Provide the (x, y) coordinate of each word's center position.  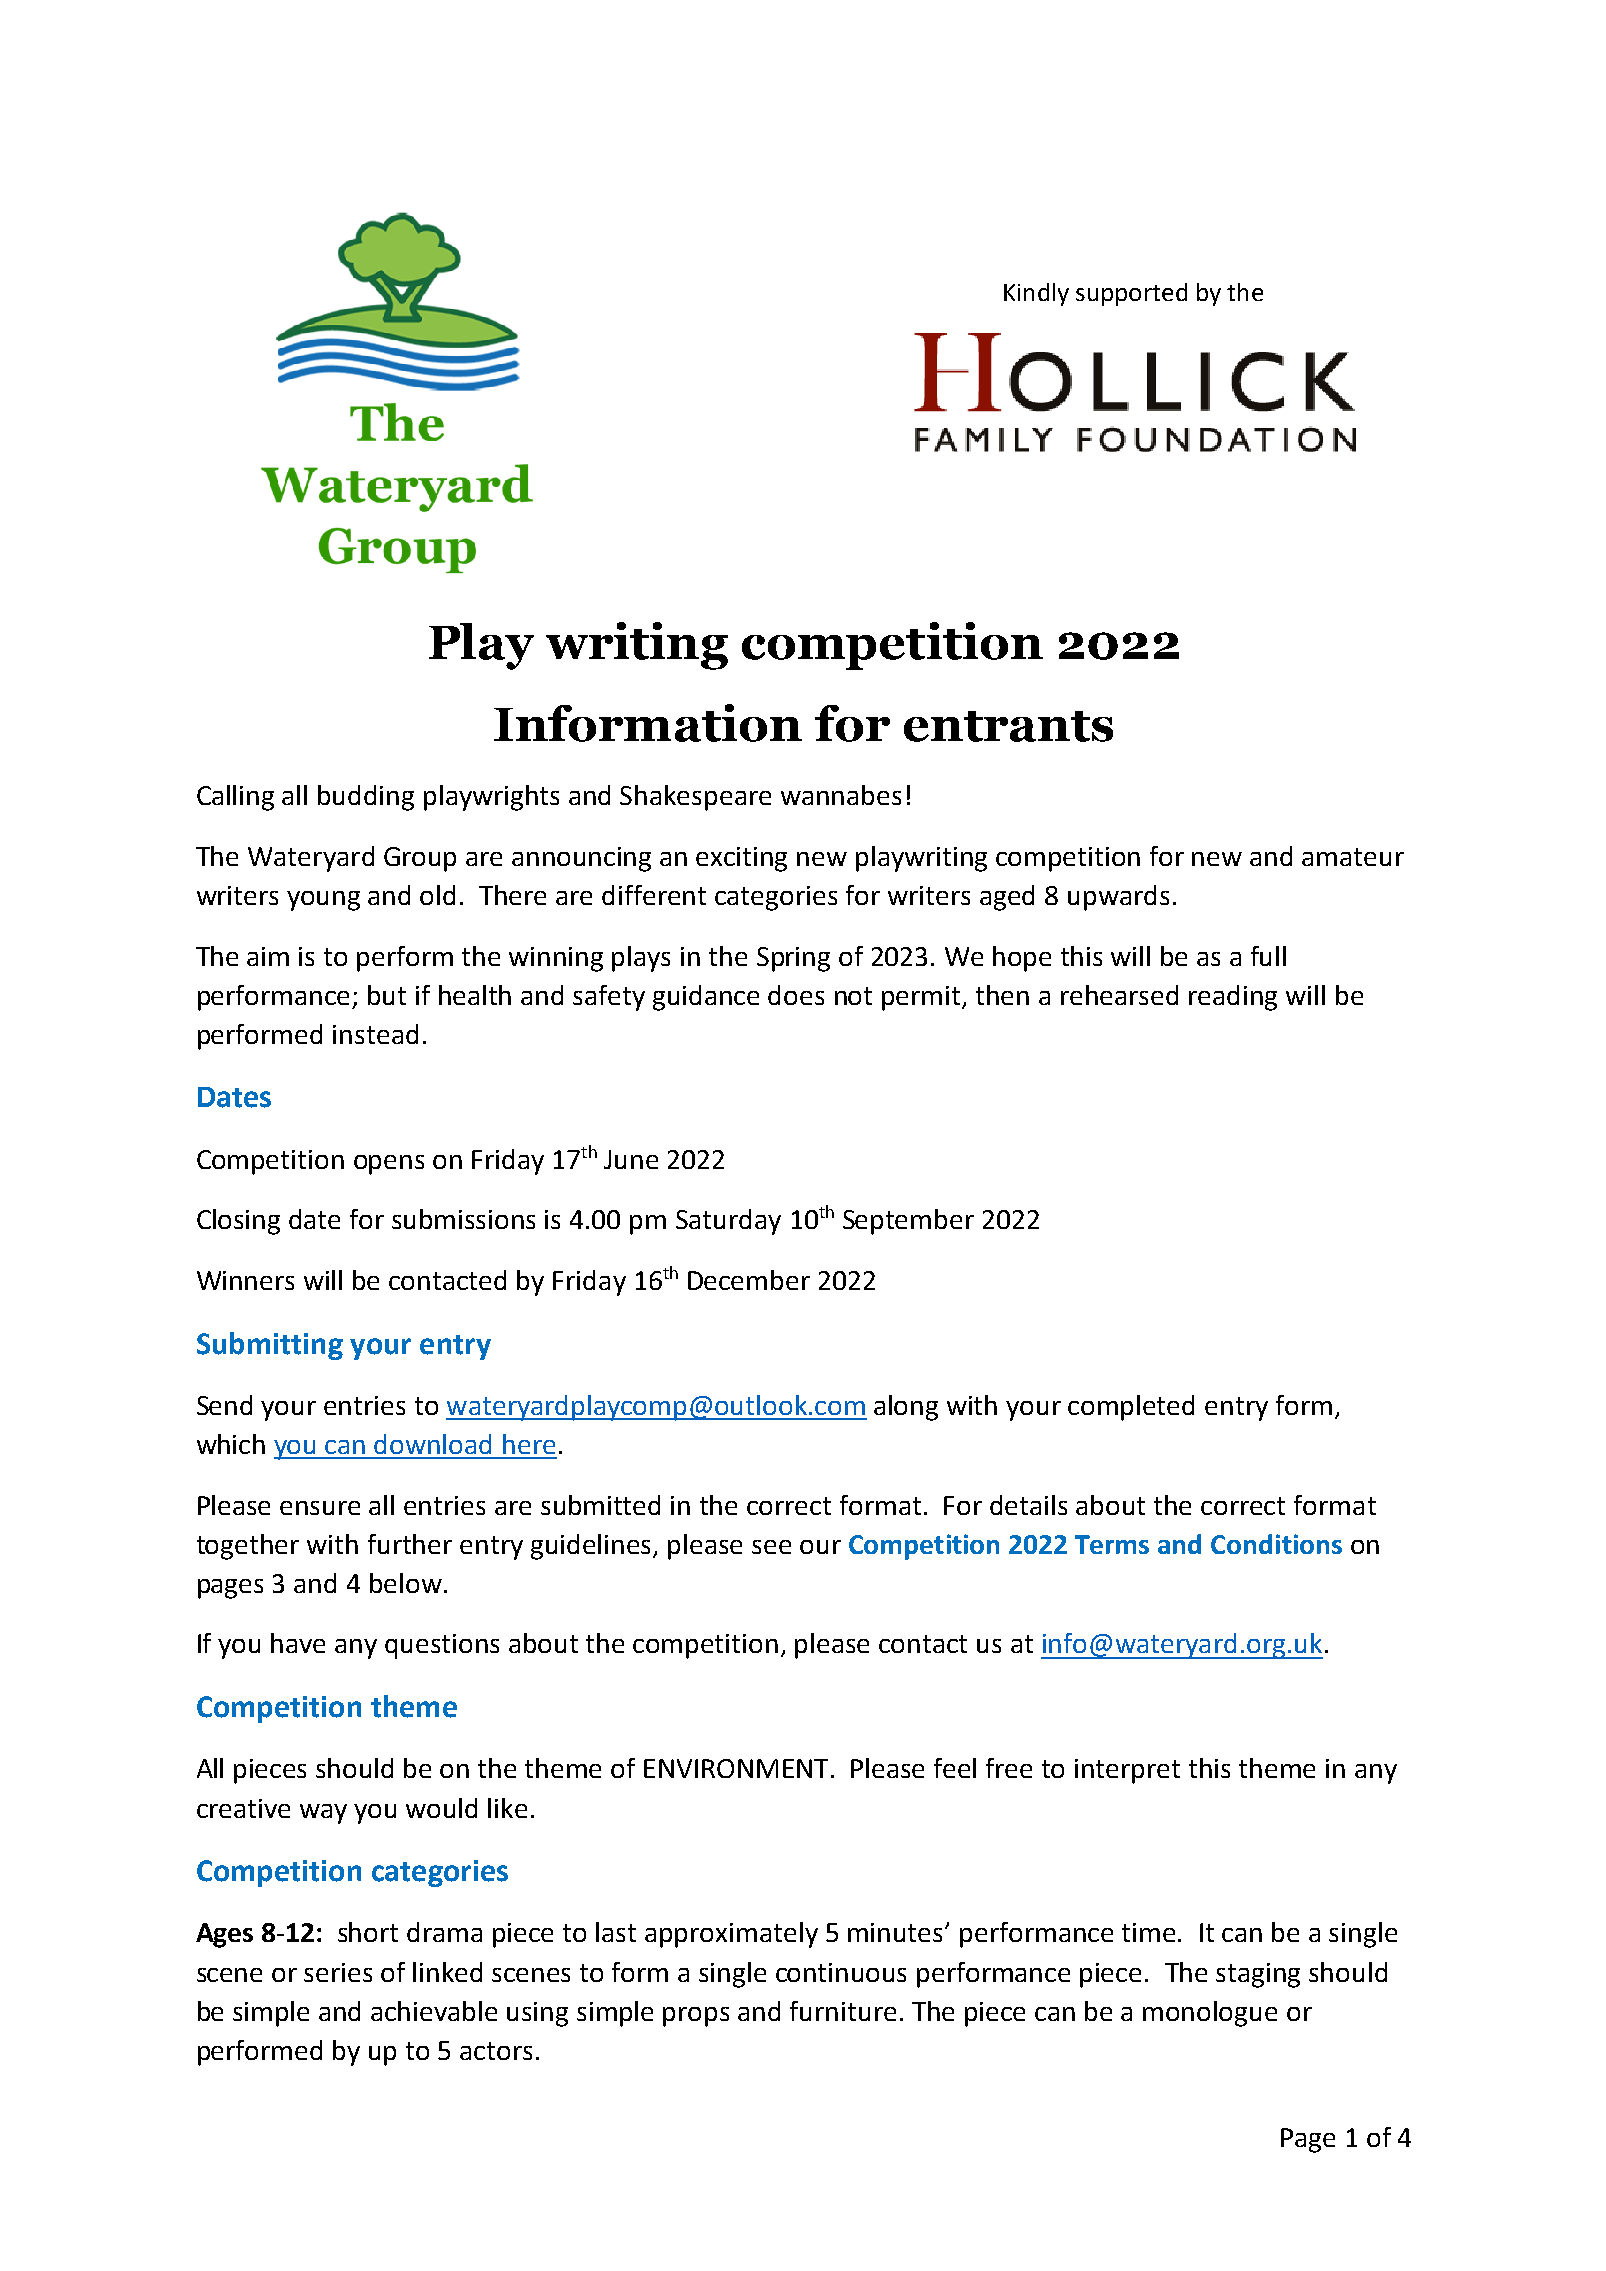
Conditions (1276, 1544)
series (338, 1972)
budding (366, 798)
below (406, 1583)
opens (389, 1165)
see (771, 1547)
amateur (1353, 857)
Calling (235, 798)
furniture (843, 2011)
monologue (1210, 2014)
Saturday (728, 1222)
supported (1131, 294)
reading (1233, 998)
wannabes (841, 795)
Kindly (1036, 294)
